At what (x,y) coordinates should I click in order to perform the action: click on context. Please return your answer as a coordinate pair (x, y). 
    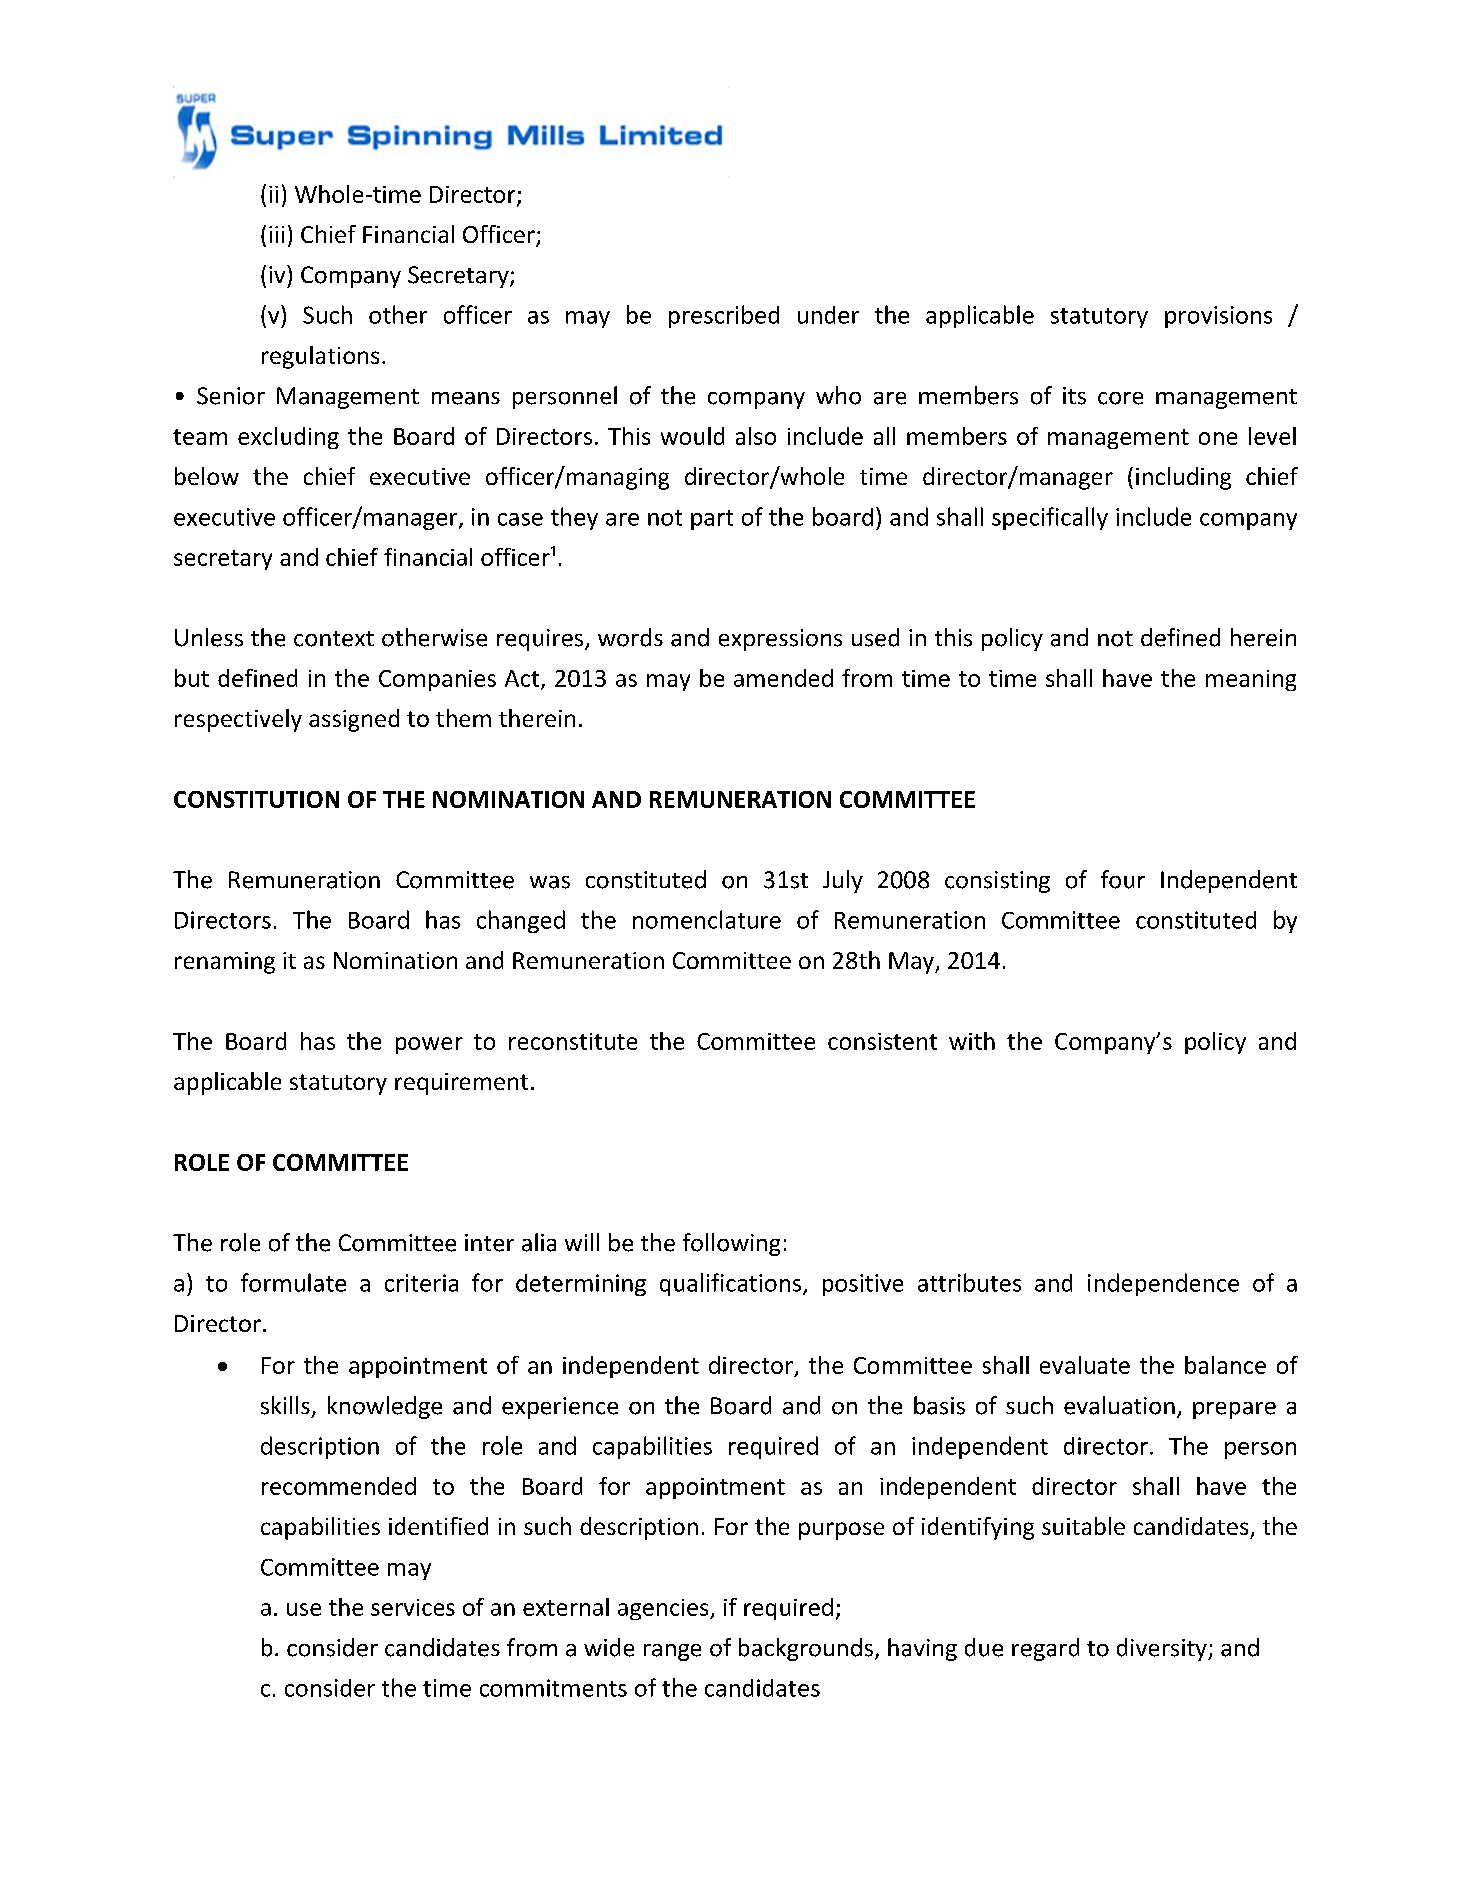
    Looking at the image, I should click on (334, 639).
